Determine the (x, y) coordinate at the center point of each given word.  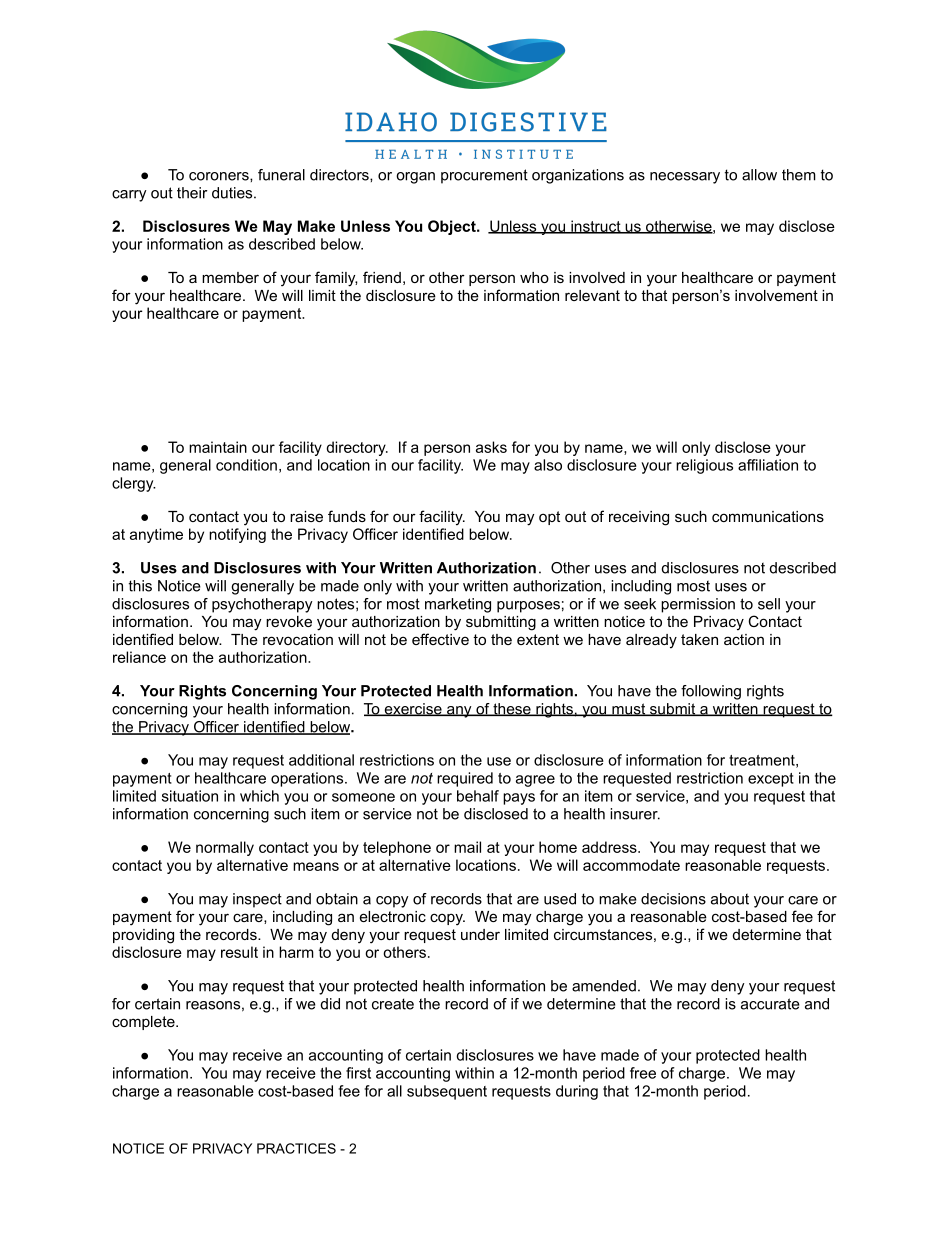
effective (440, 639)
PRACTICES (296, 1148)
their (192, 193)
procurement (484, 176)
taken (699, 639)
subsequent (447, 1092)
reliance (139, 657)
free (643, 1073)
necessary (685, 178)
